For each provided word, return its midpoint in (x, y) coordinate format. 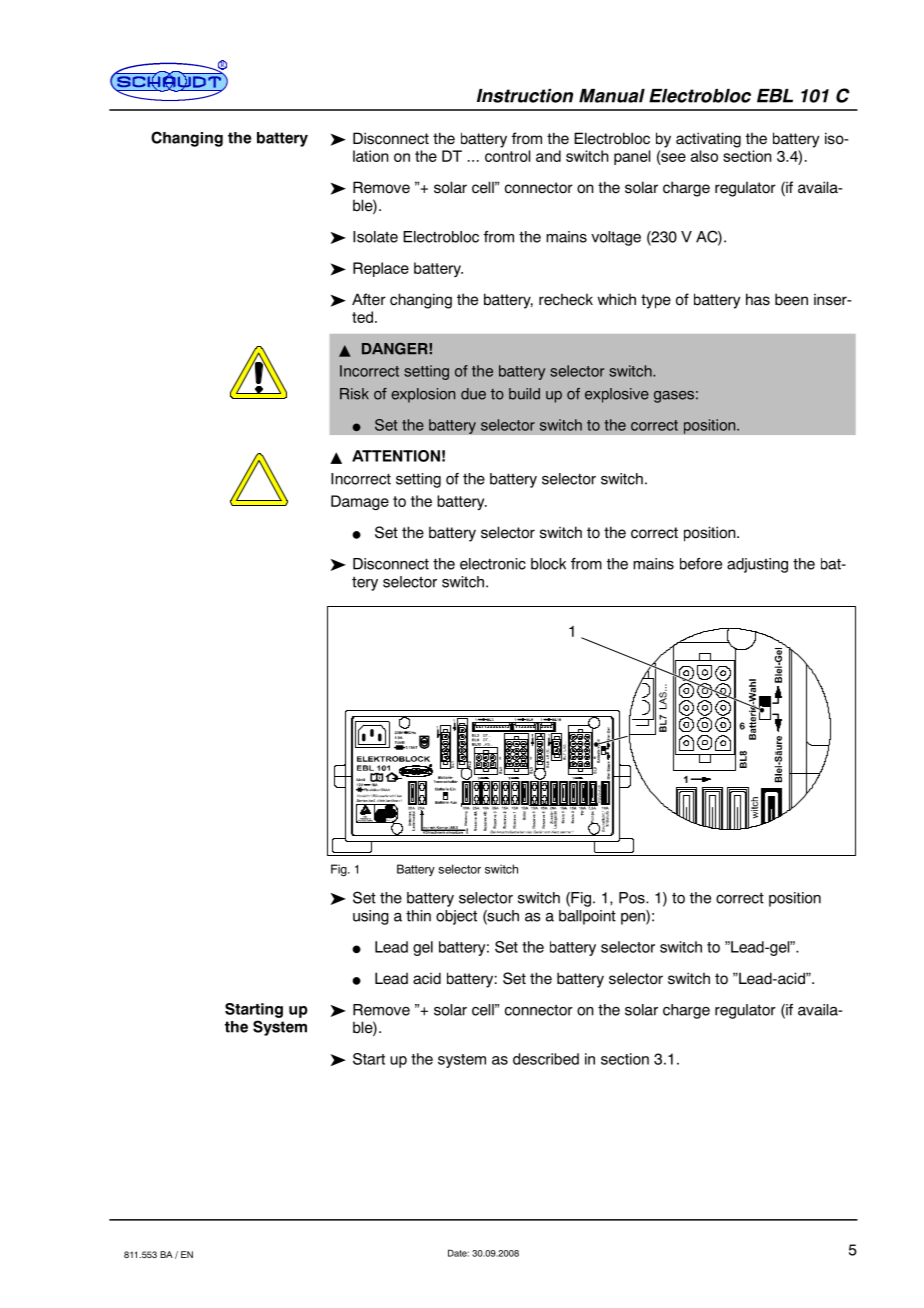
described (546, 1059)
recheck (566, 299)
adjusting (757, 565)
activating (708, 140)
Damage (360, 502)
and (548, 156)
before (701, 564)
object (456, 917)
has (758, 299)
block (548, 564)
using (371, 917)
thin (418, 916)
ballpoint (587, 917)
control (507, 156)
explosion (423, 395)
